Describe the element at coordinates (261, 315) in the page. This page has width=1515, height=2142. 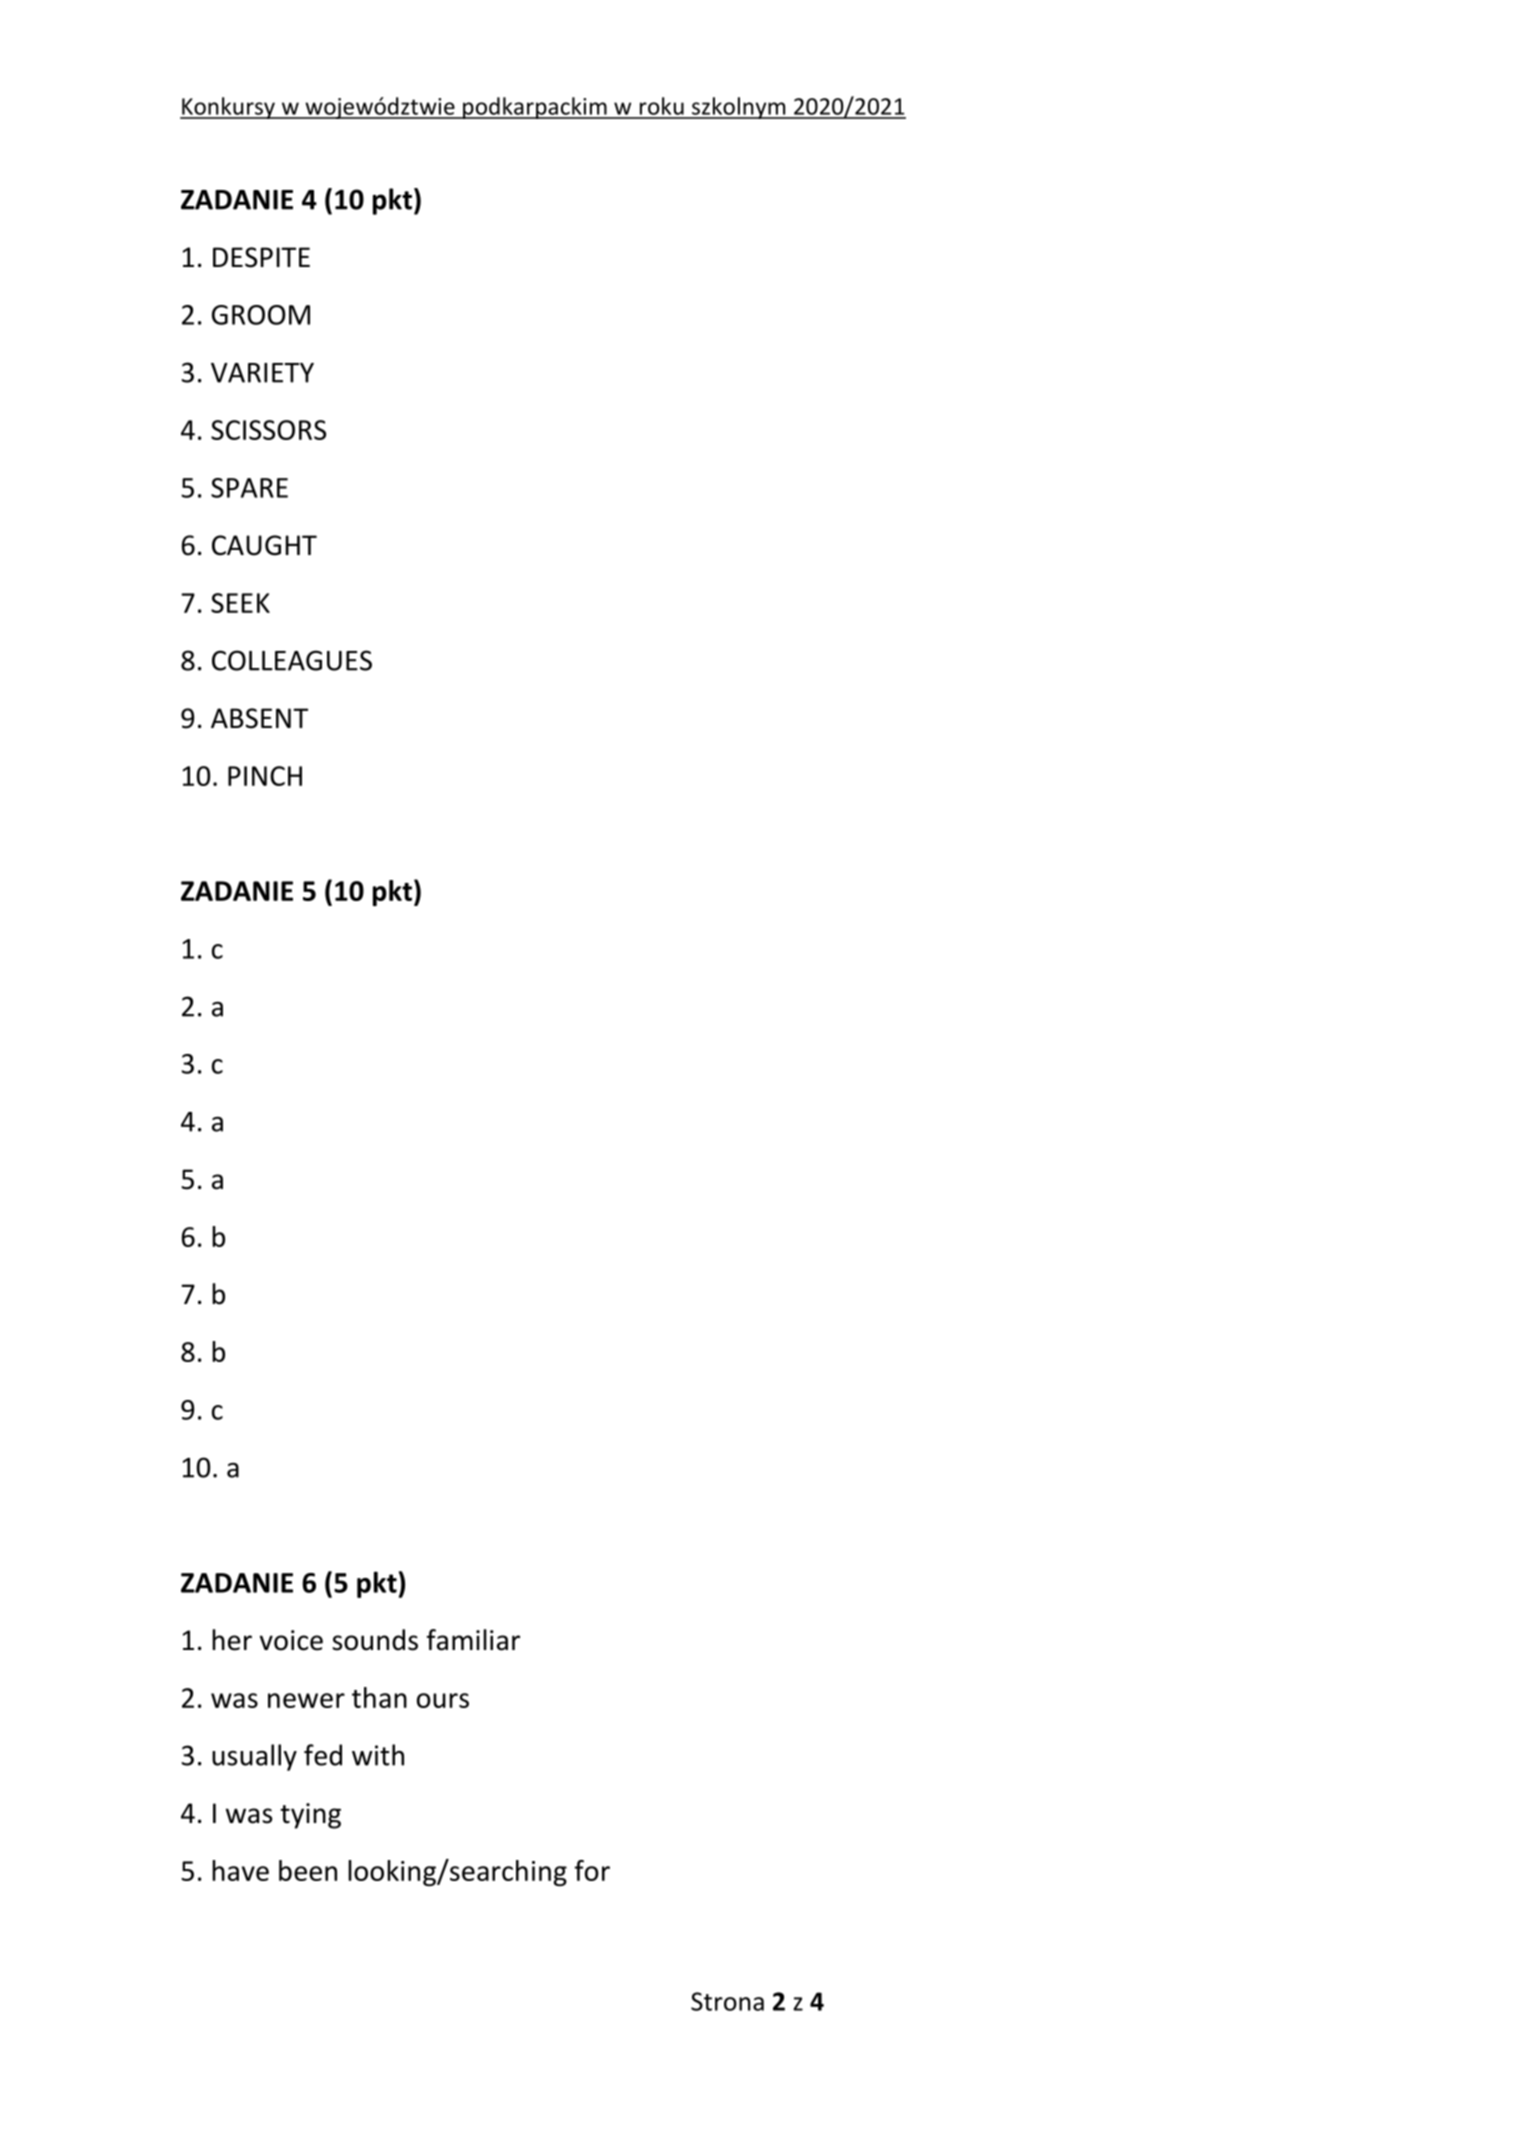
I see `GROOM` at that location.
